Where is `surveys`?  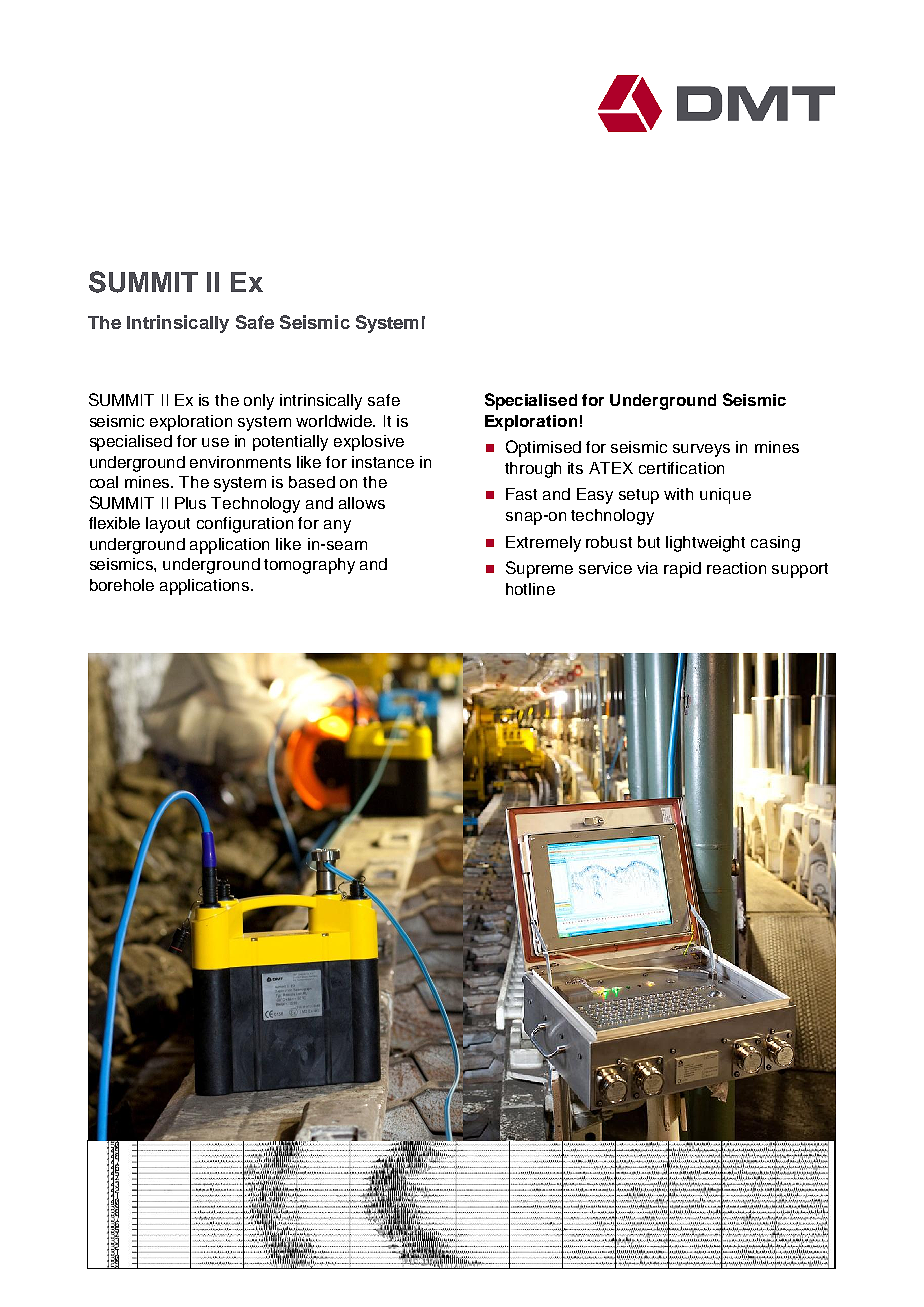 surveys is located at coordinates (701, 450).
